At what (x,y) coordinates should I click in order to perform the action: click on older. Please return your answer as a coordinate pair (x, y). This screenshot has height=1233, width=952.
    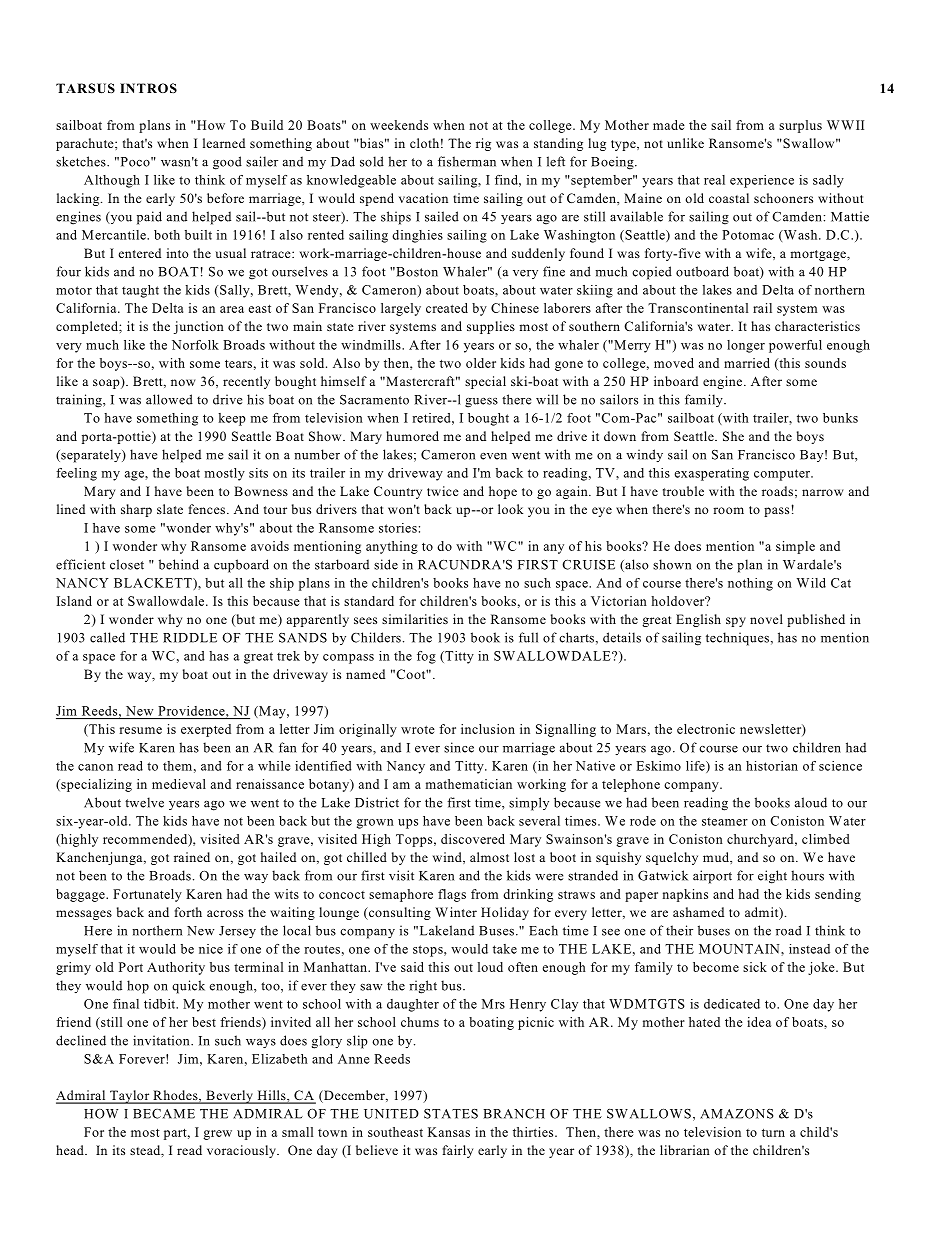
    Looking at the image, I should click on (481, 363).
